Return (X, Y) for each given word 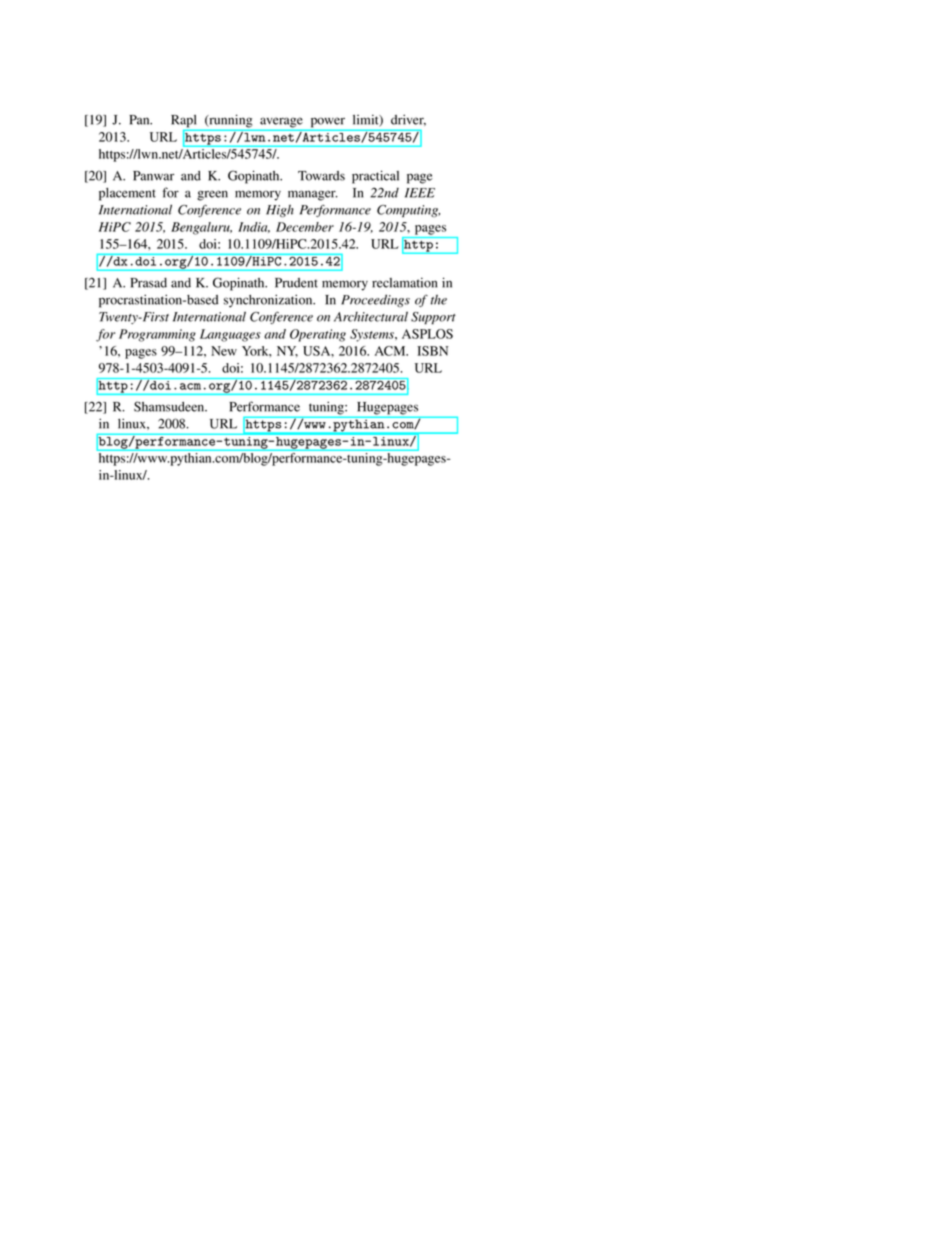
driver (408, 120)
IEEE (420, 193)
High (280, 211)
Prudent (296, 283)
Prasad (148, 283)
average (281, 122)
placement (127, 194)
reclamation (404, 282)
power (328, 122)
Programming (157, 335)
